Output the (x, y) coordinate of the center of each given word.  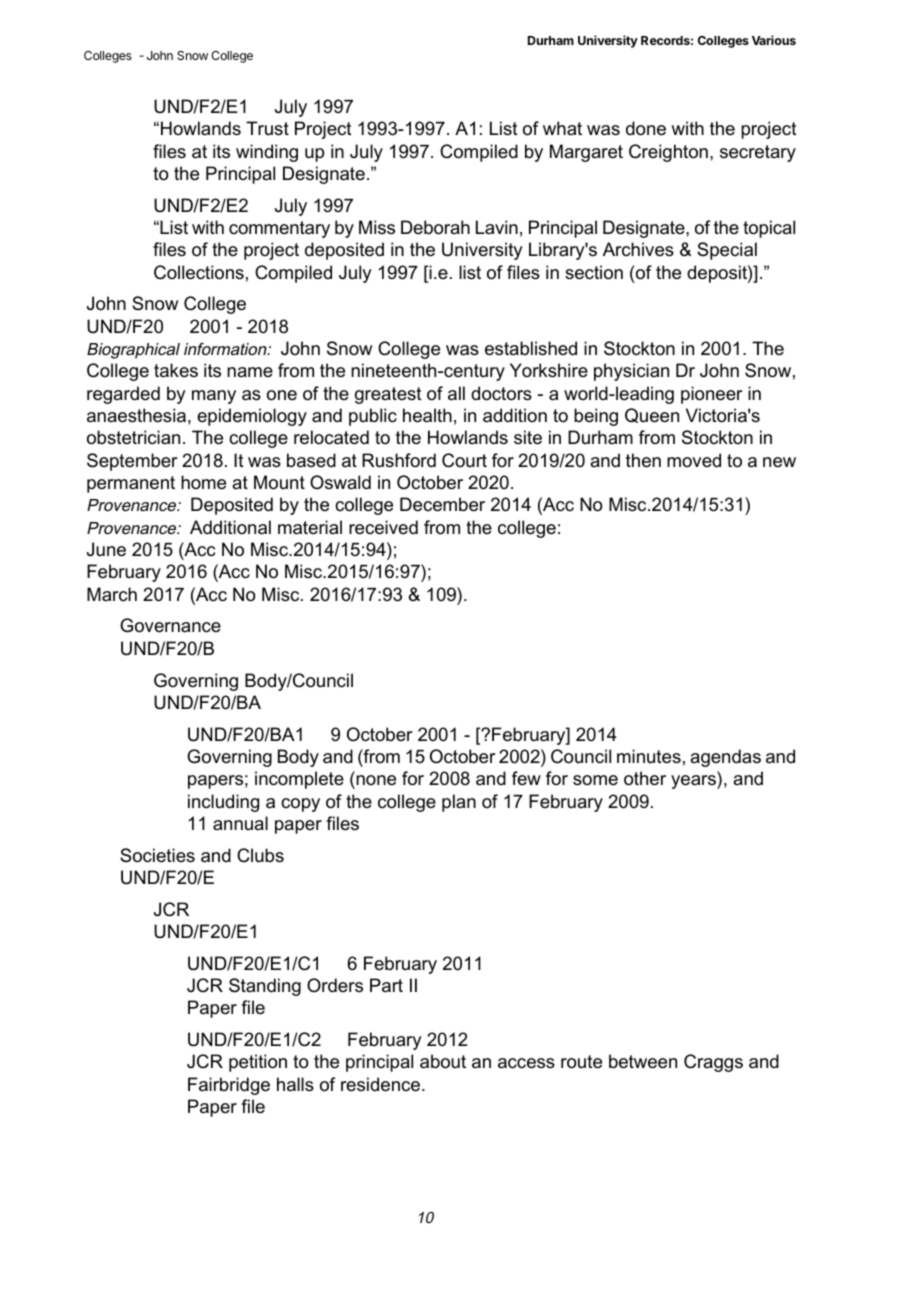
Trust (267, 128)
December (442, 504)
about (443, 1061)
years (694, 782)
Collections (199, 272)
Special (727, 251)
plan (459, 803)
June (106, 549)
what (562, 128)
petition (258, 1063)
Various (774, 40)
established (531, 348)
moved (694, 460)
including (223, 803)
